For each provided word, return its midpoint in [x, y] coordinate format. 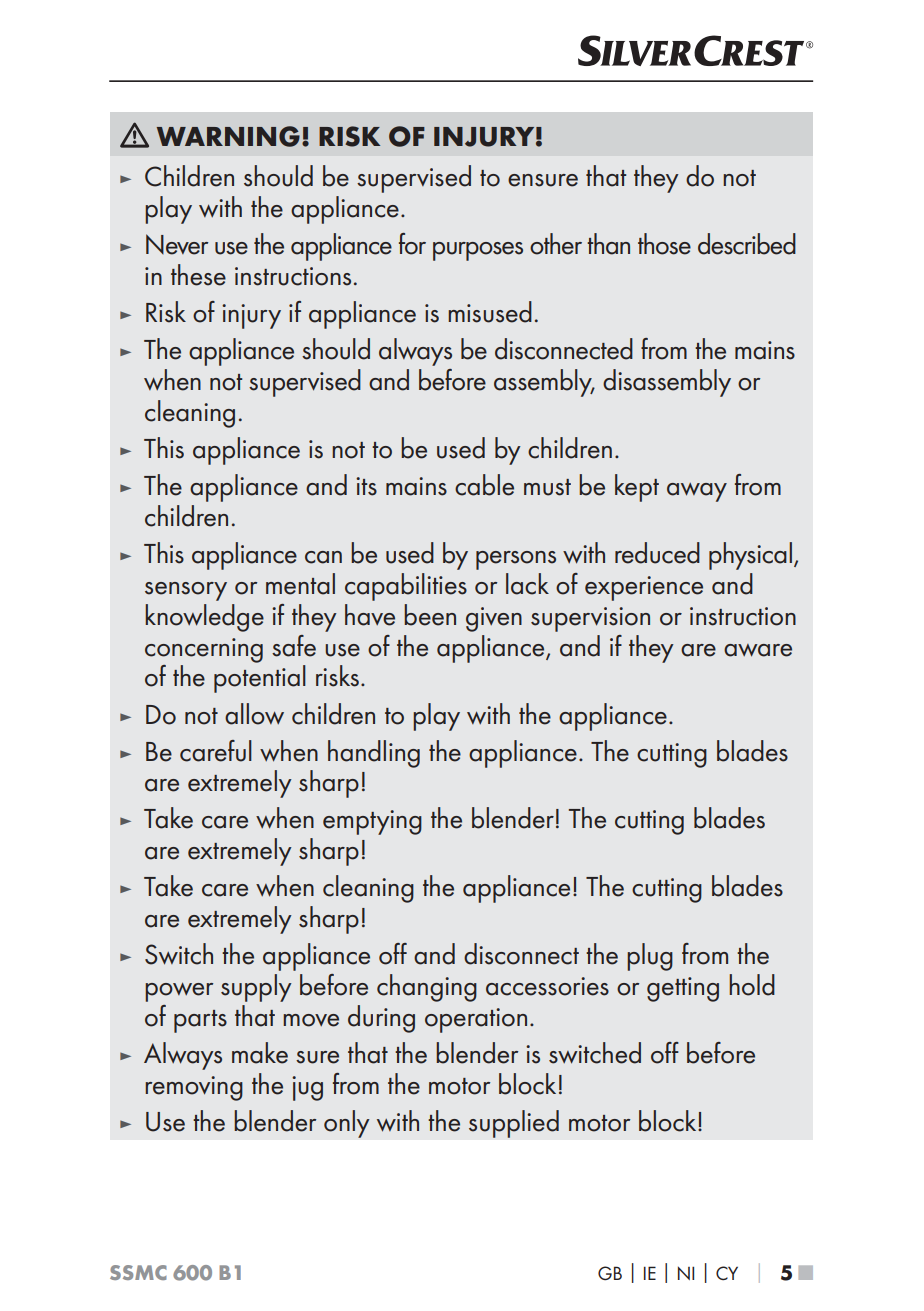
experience [644, 588]
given [494, 619]
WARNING [228, 136]
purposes [478, 251]
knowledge [204, 618]
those [664, 244]
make [260, 1053]
